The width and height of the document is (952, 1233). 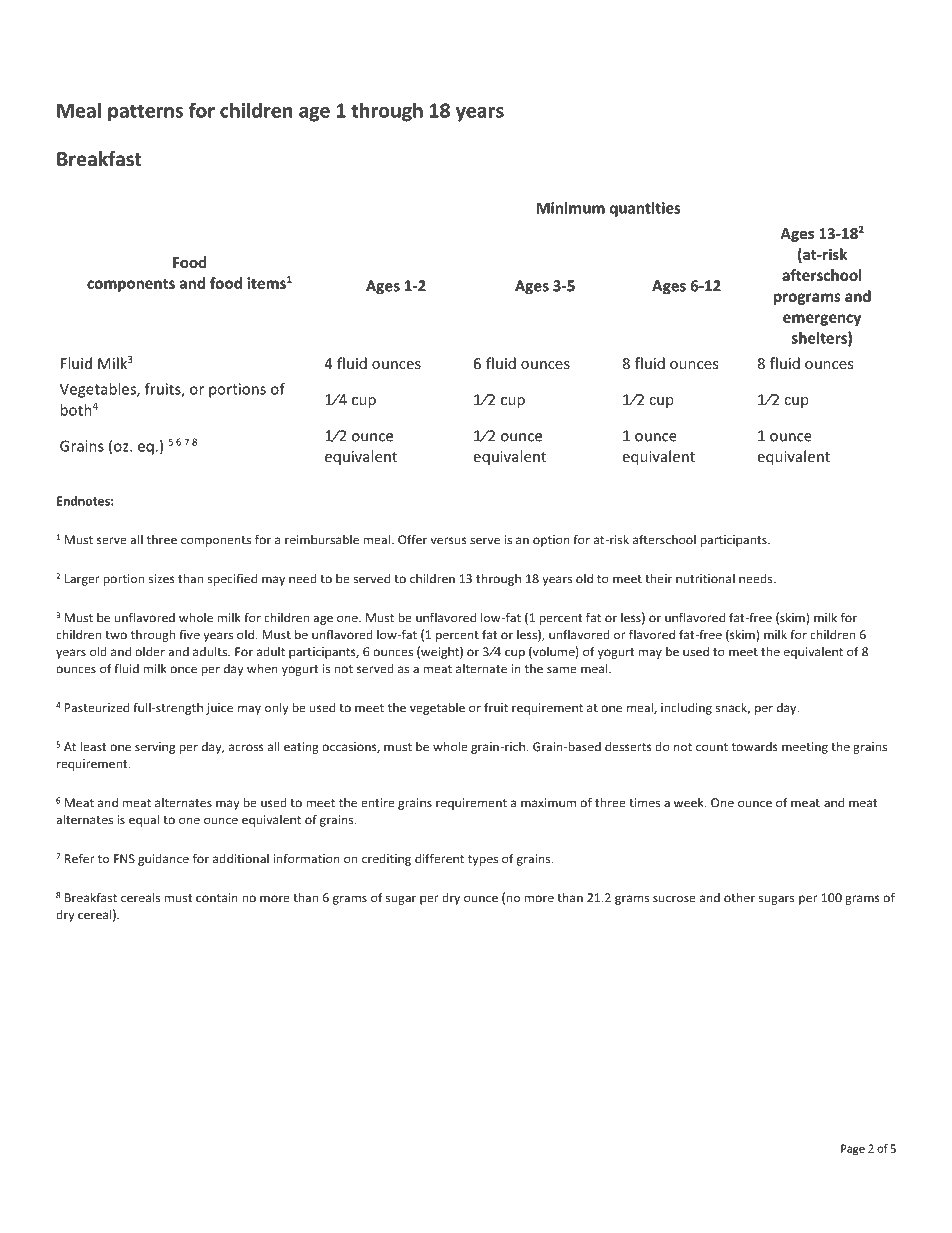 What do you see at coordinates (483, 860) in the document?
I see `types` at bounding box center [483, 860].
